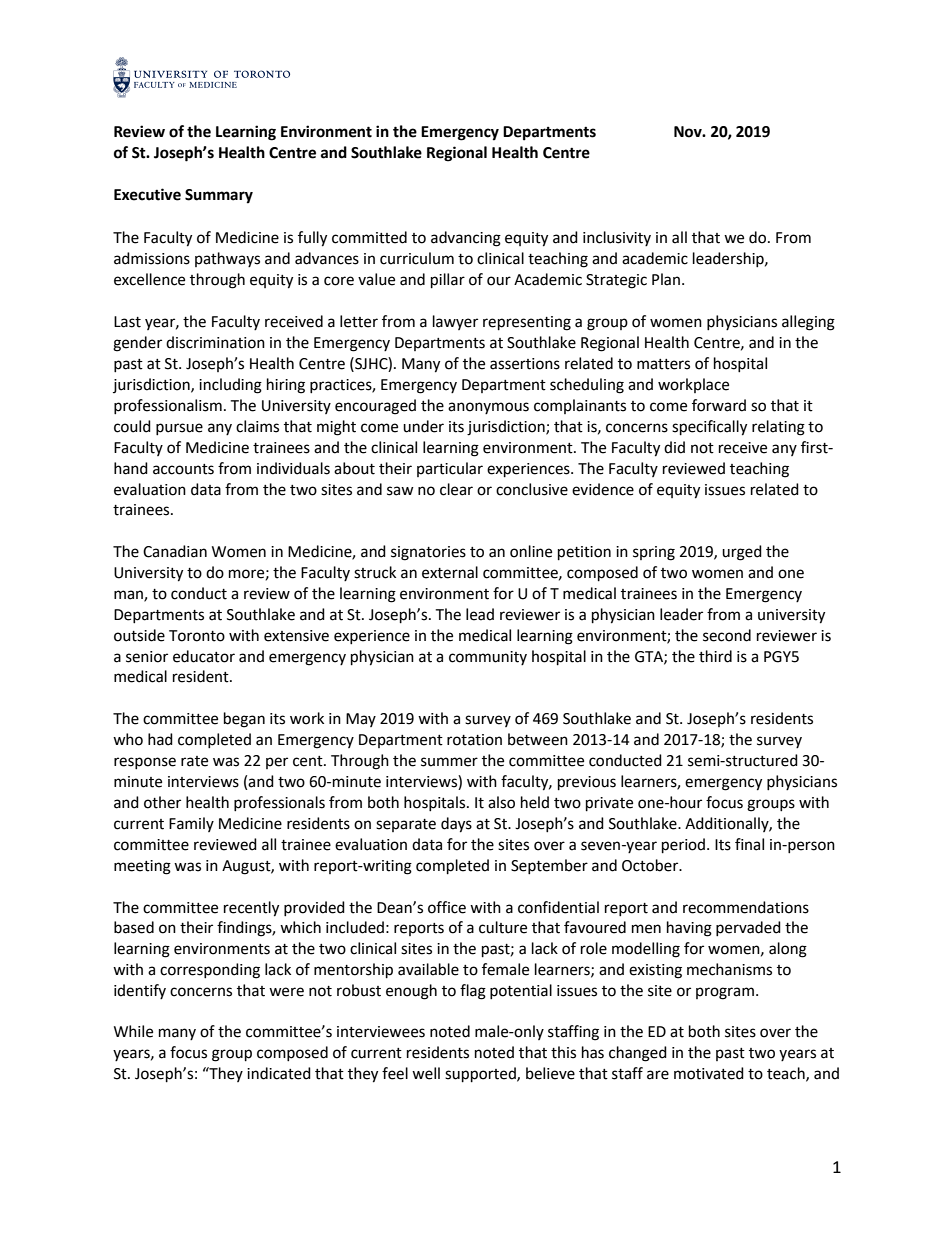 The image size is (952, 1233). I want to click on clear, so click(456, 489).
